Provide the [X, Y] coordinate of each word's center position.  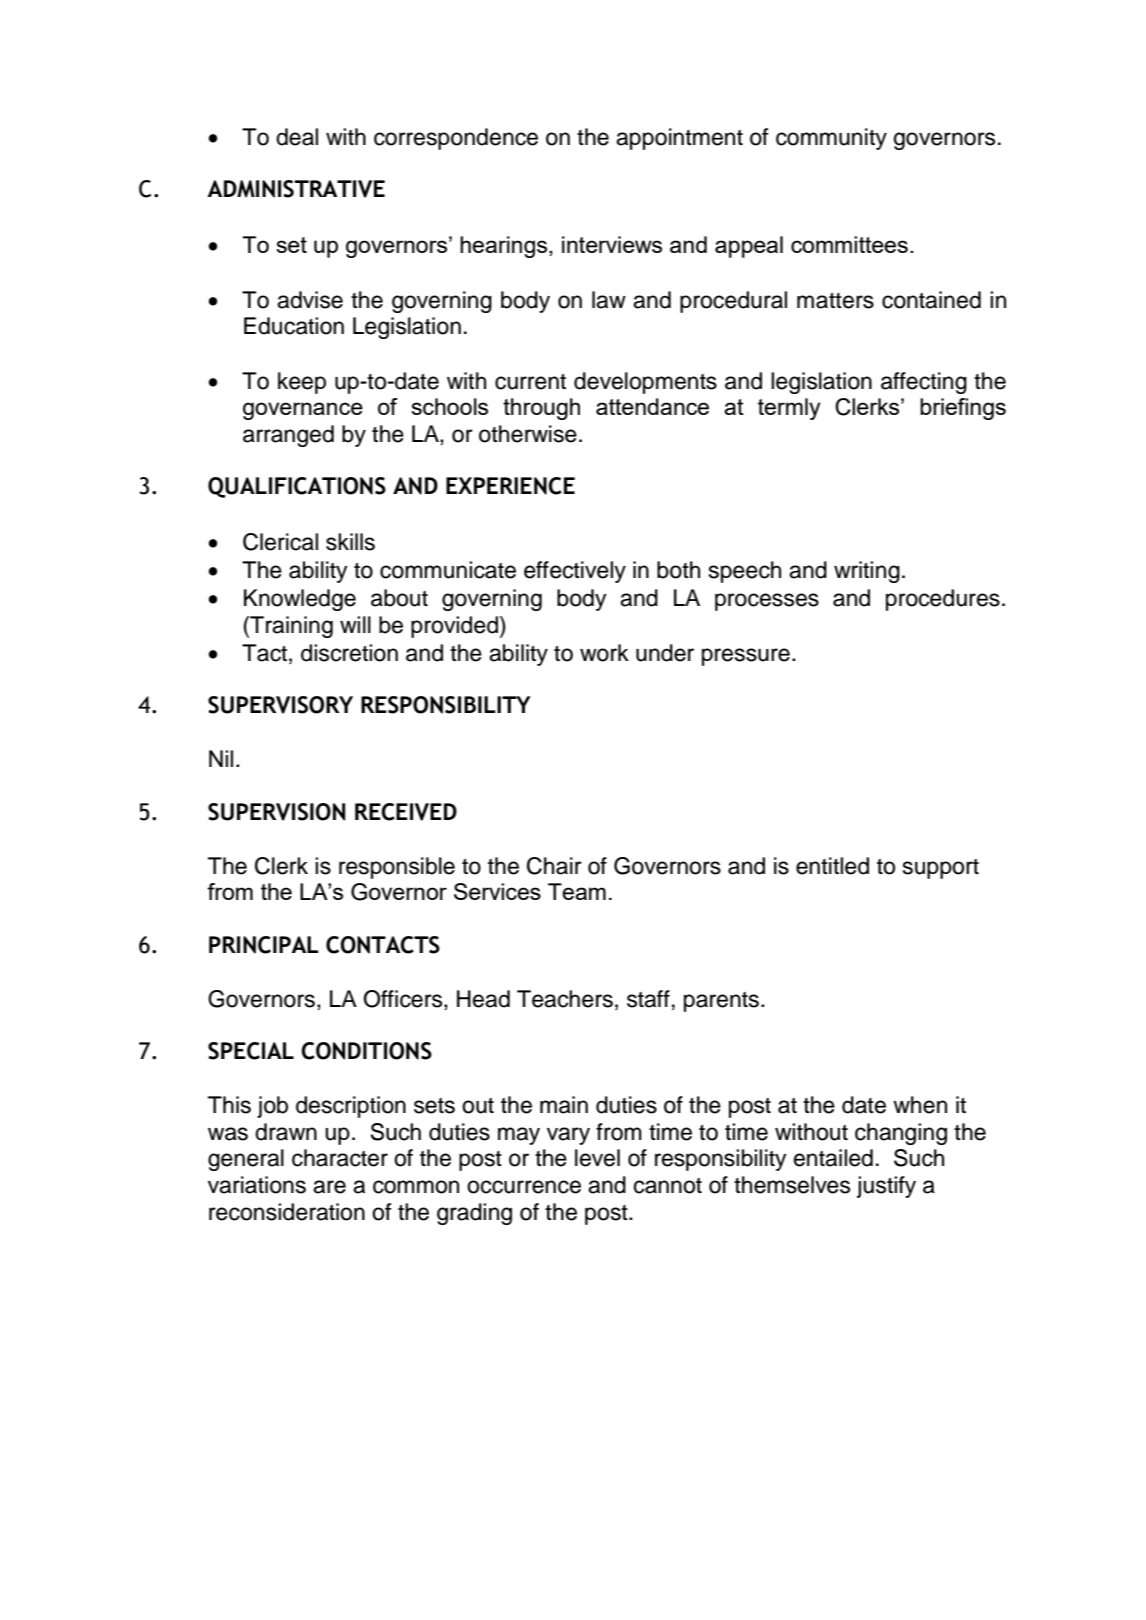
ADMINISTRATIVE [296, 189]
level [597, 1158]
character [340, 1158]
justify [886, 1187]
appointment [679, 139]
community [831, 139]
